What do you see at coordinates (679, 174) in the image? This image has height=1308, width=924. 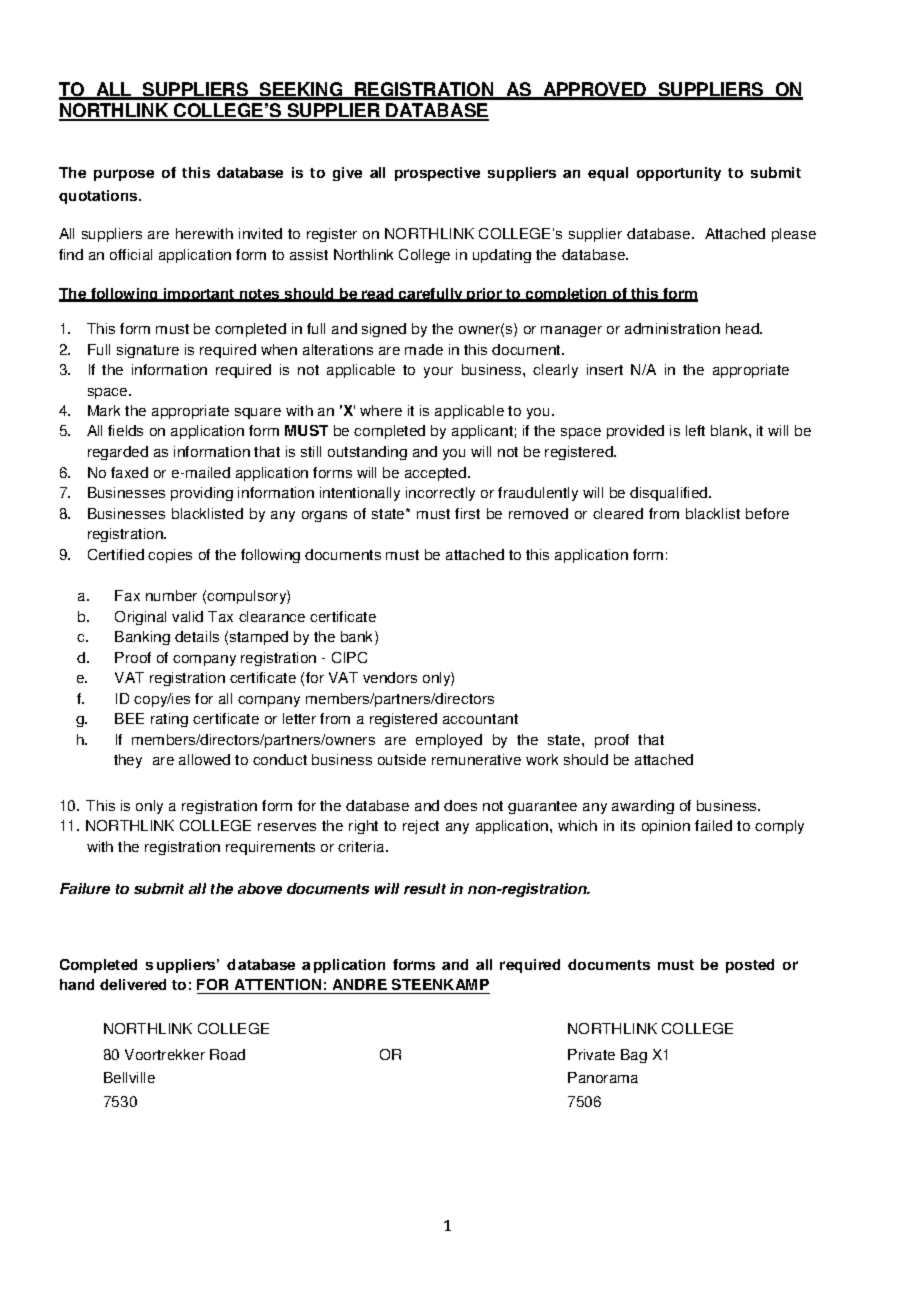 I see `opportunity` at bounding box center [679, 174].
